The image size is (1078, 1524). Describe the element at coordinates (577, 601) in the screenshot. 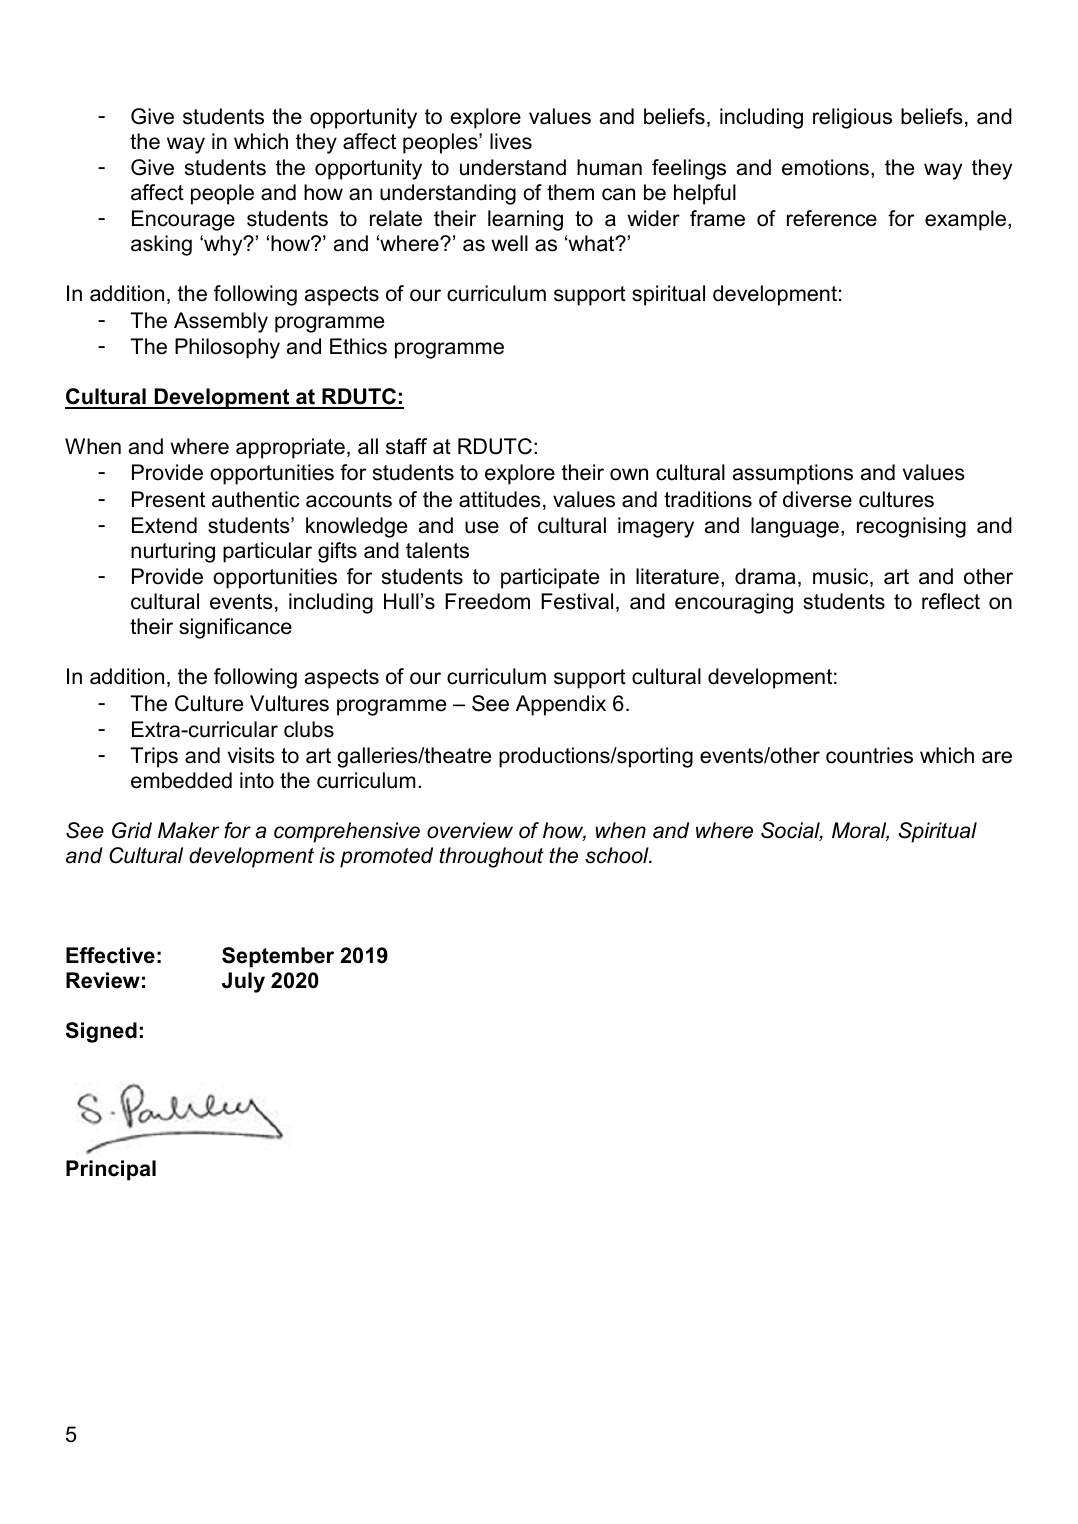

I see `Festival` at that location.
